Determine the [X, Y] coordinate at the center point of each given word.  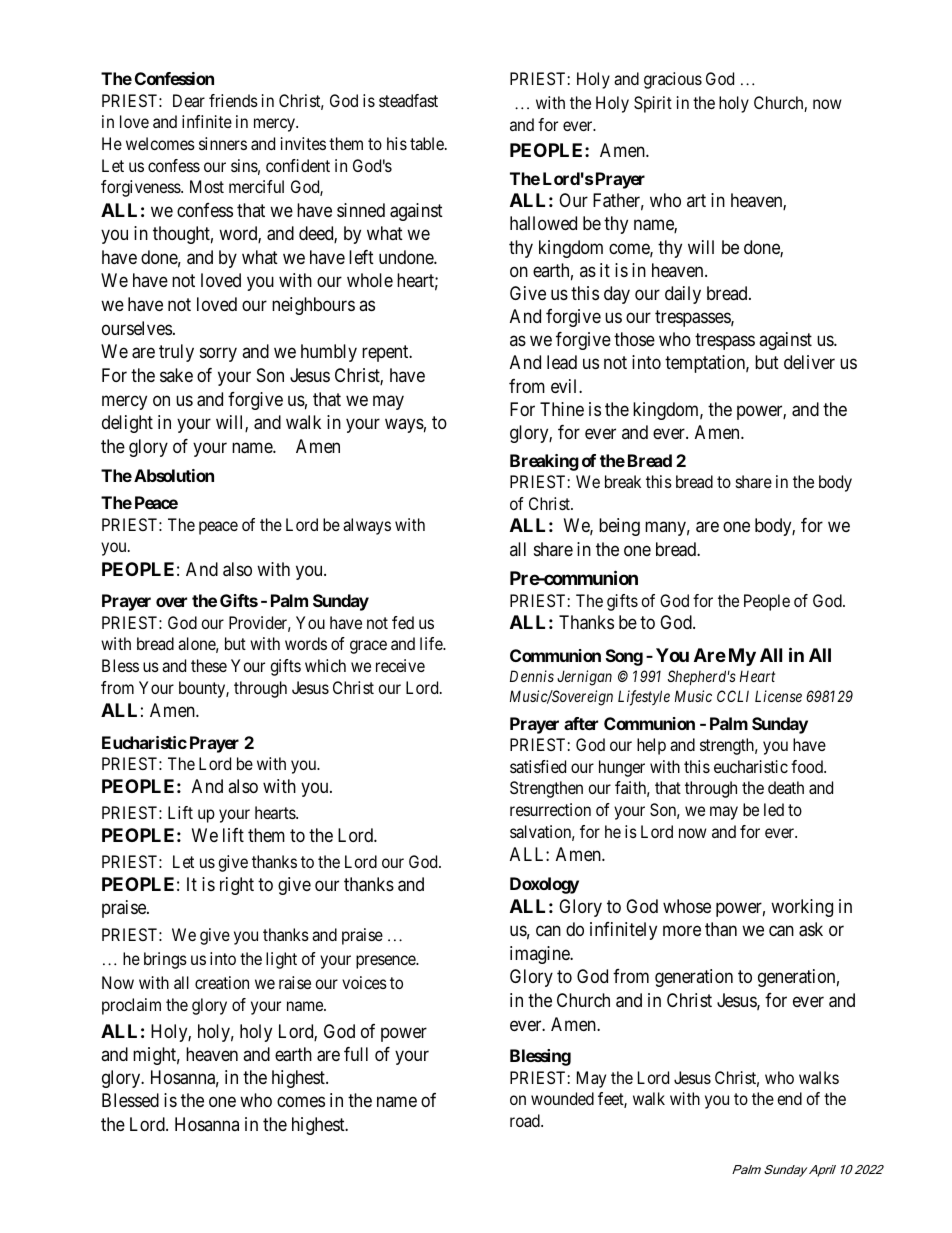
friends [233, 100]
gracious [673, 80]
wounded [562, 1098]
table [428, 143]
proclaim [131, 1006]
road [526, 1120]
